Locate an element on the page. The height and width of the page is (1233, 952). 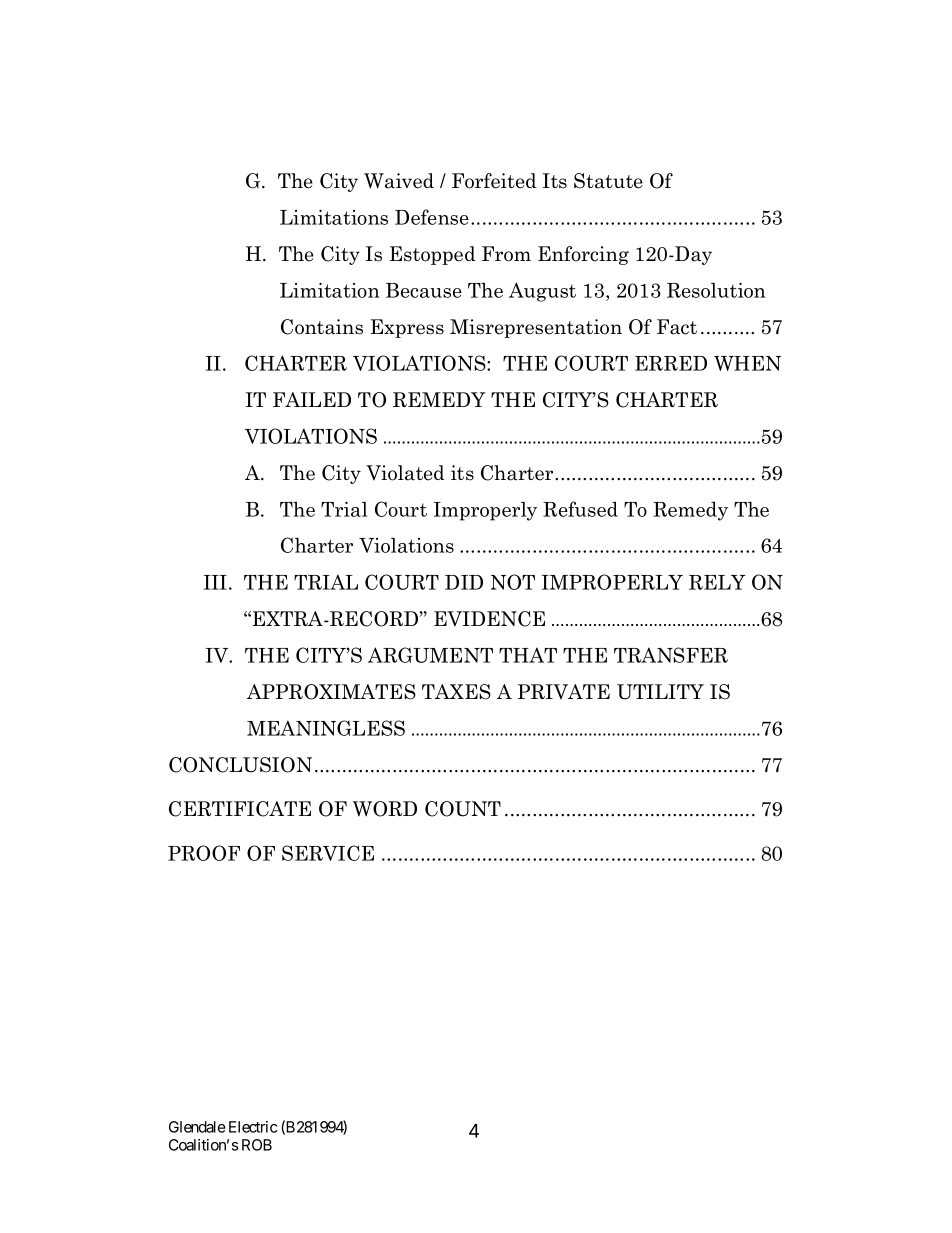
PROOF is located at coordinates (204, 853).
